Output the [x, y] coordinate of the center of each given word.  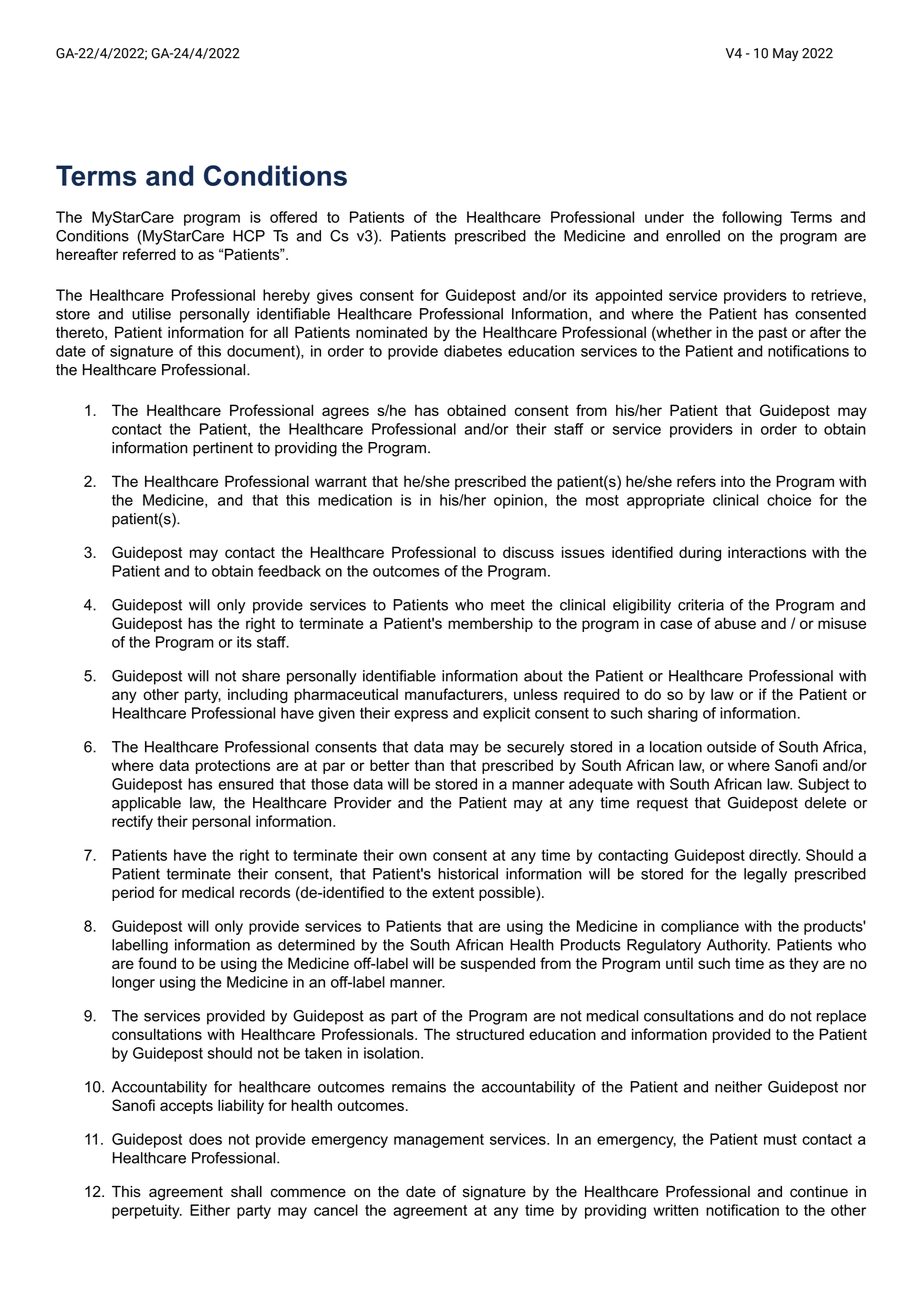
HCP [249, 236]
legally [765, 875]
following [752, 218]
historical [468, 874]
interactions [767, 552]
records [265, 892]
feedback [289, 571]
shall [246, 1192]
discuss [528, 552]
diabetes [473, 351]
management [439, 1141]
